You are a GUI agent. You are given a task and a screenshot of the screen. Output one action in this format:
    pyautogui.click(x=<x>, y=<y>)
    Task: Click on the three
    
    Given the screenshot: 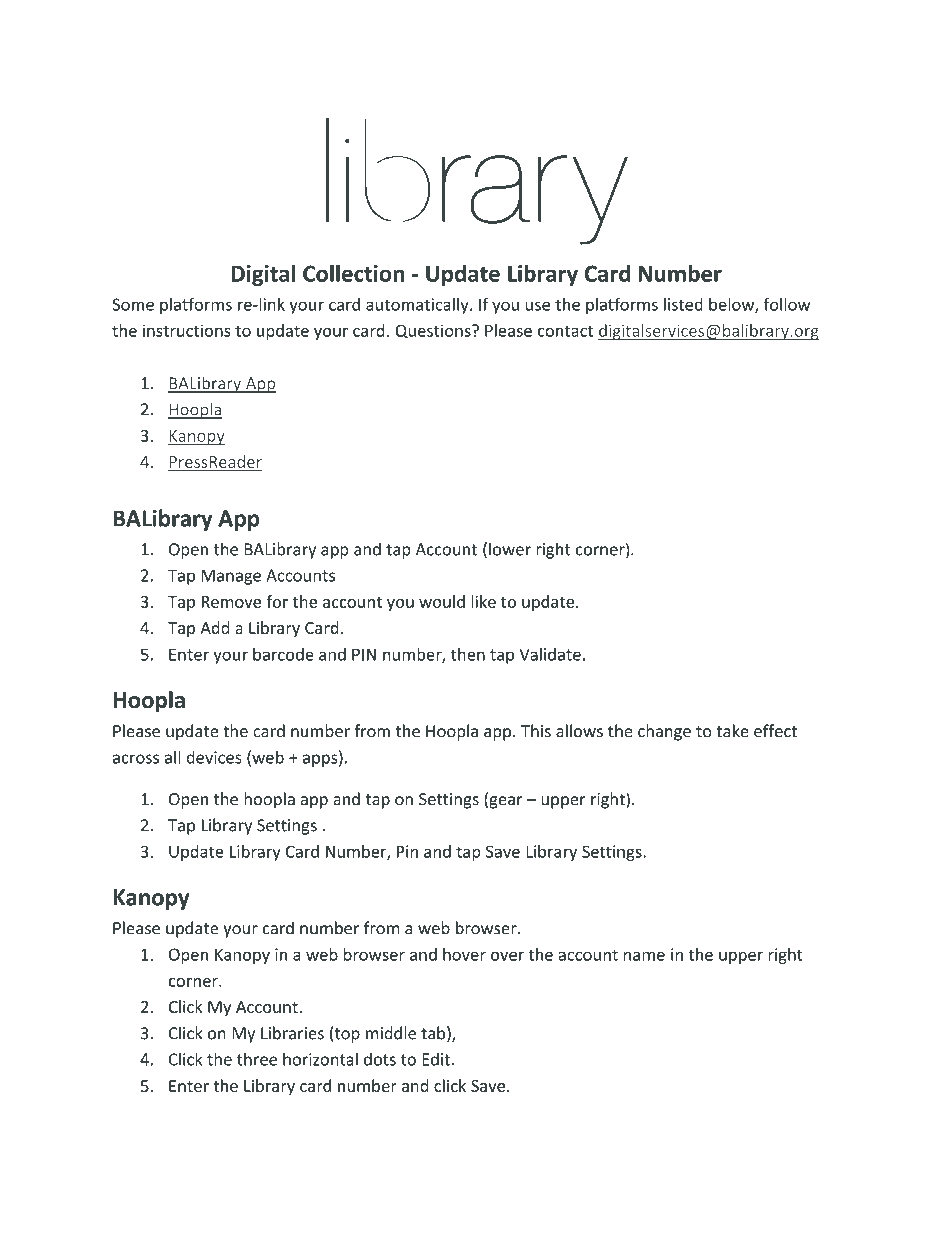 What is the action you would take?
    pyautogui.click(x=257, y=1059)
